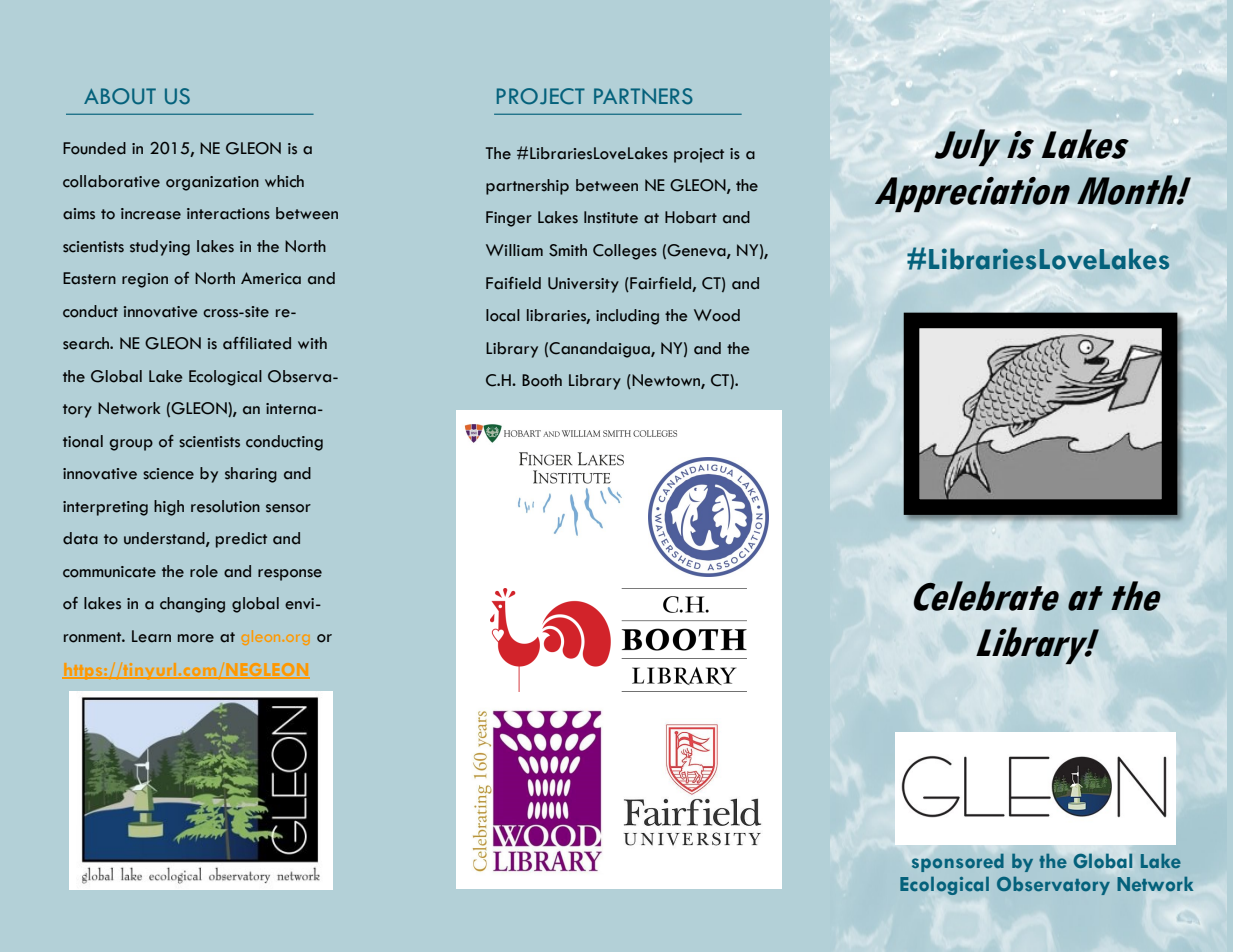  I want to click on more, so click(196, 638).
